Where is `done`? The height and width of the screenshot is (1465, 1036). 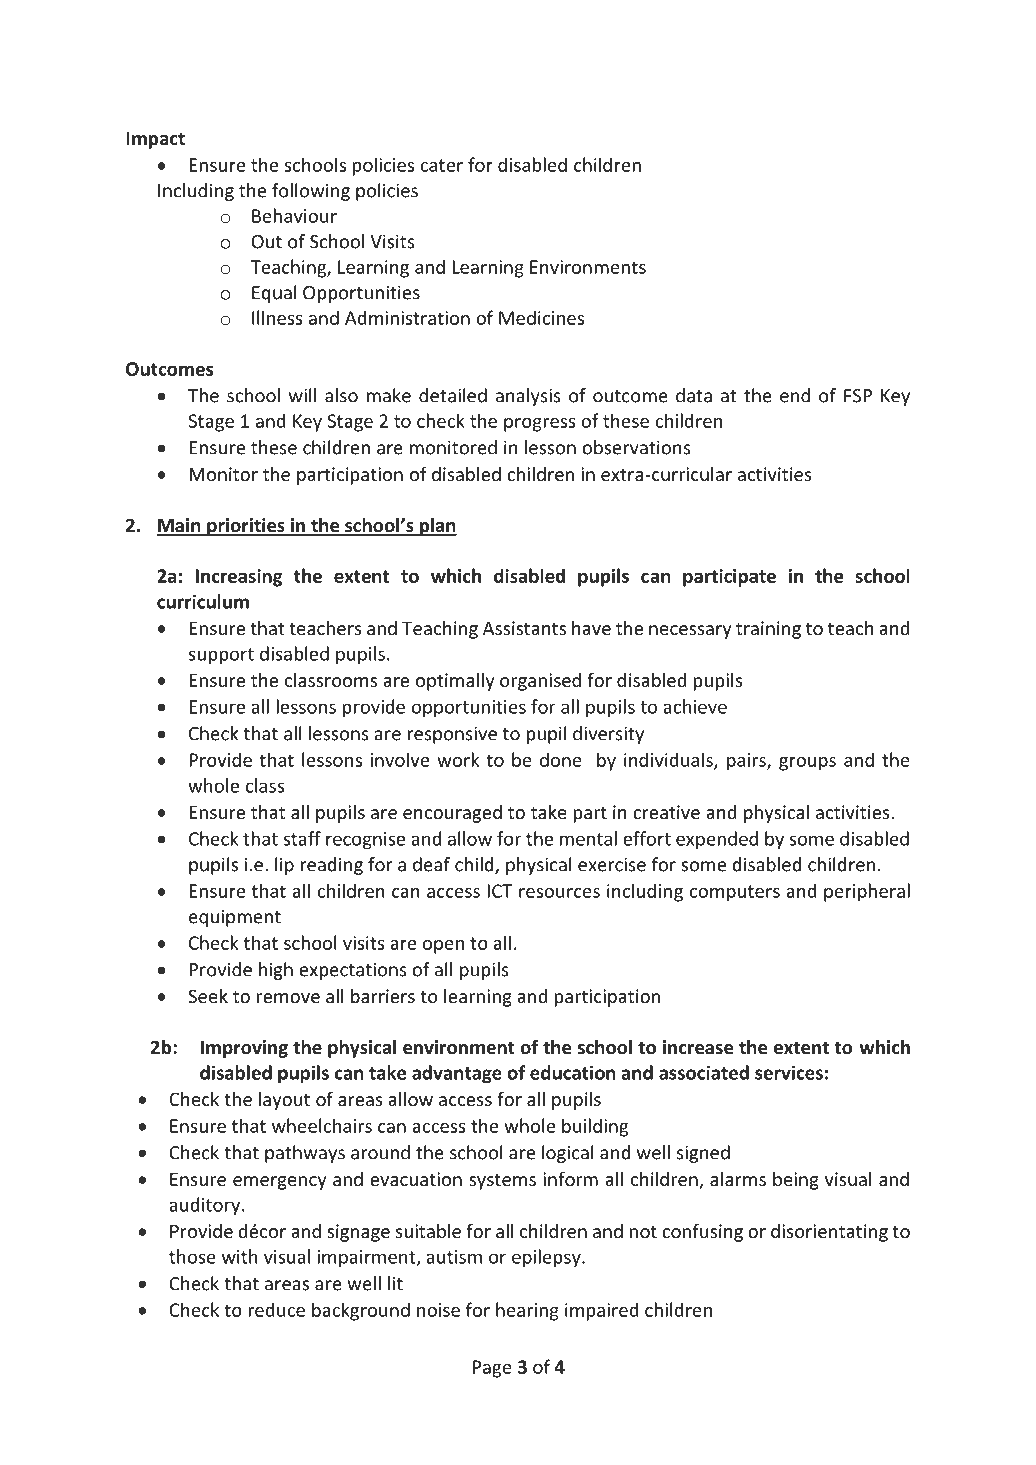 done is located at coordinates (561, 759).
